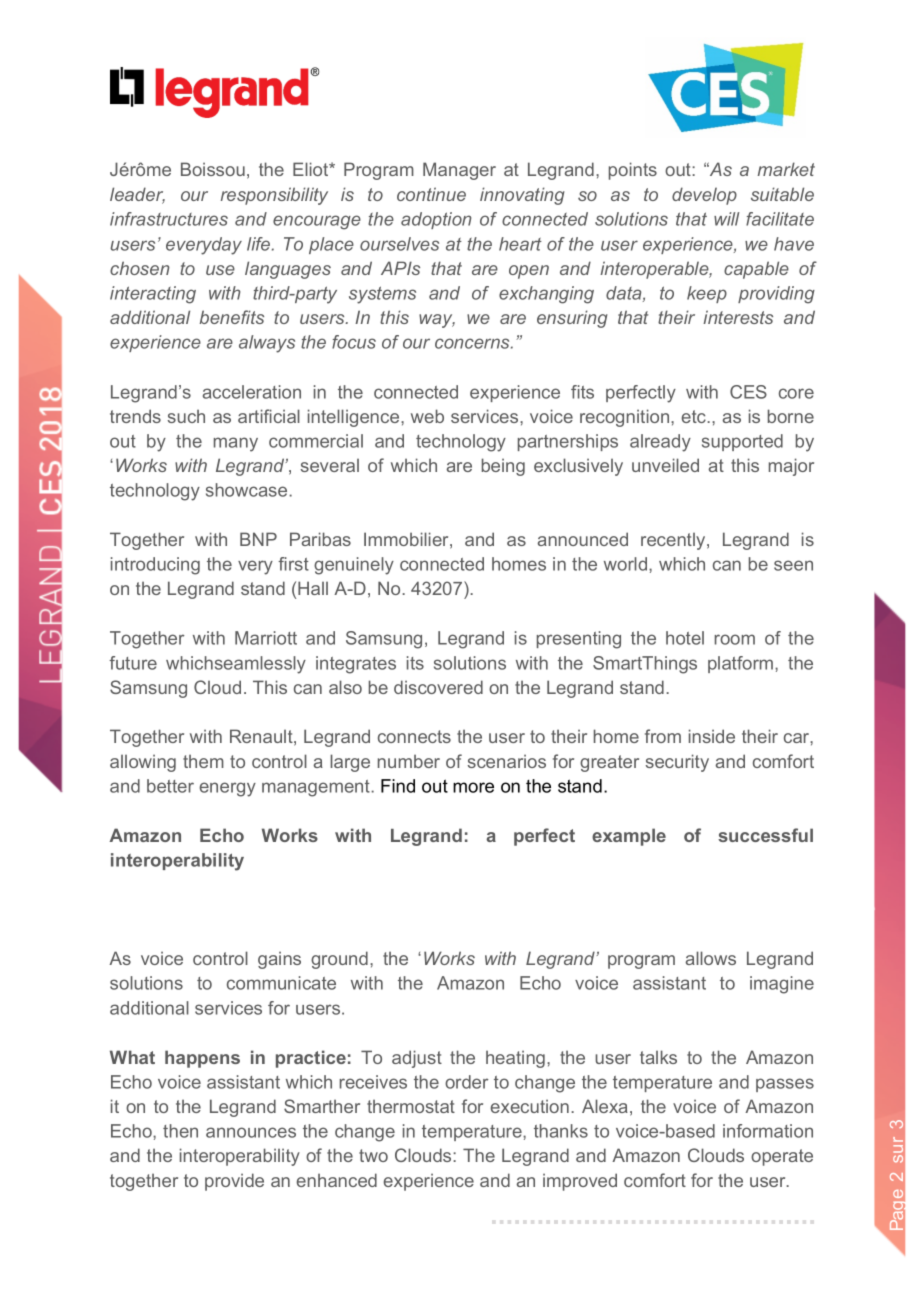 Image resolution: width=924 pixels, height=1308 pixels. Describe the element at coordinates (704, 196) in the document. I see `develop` at that location.
